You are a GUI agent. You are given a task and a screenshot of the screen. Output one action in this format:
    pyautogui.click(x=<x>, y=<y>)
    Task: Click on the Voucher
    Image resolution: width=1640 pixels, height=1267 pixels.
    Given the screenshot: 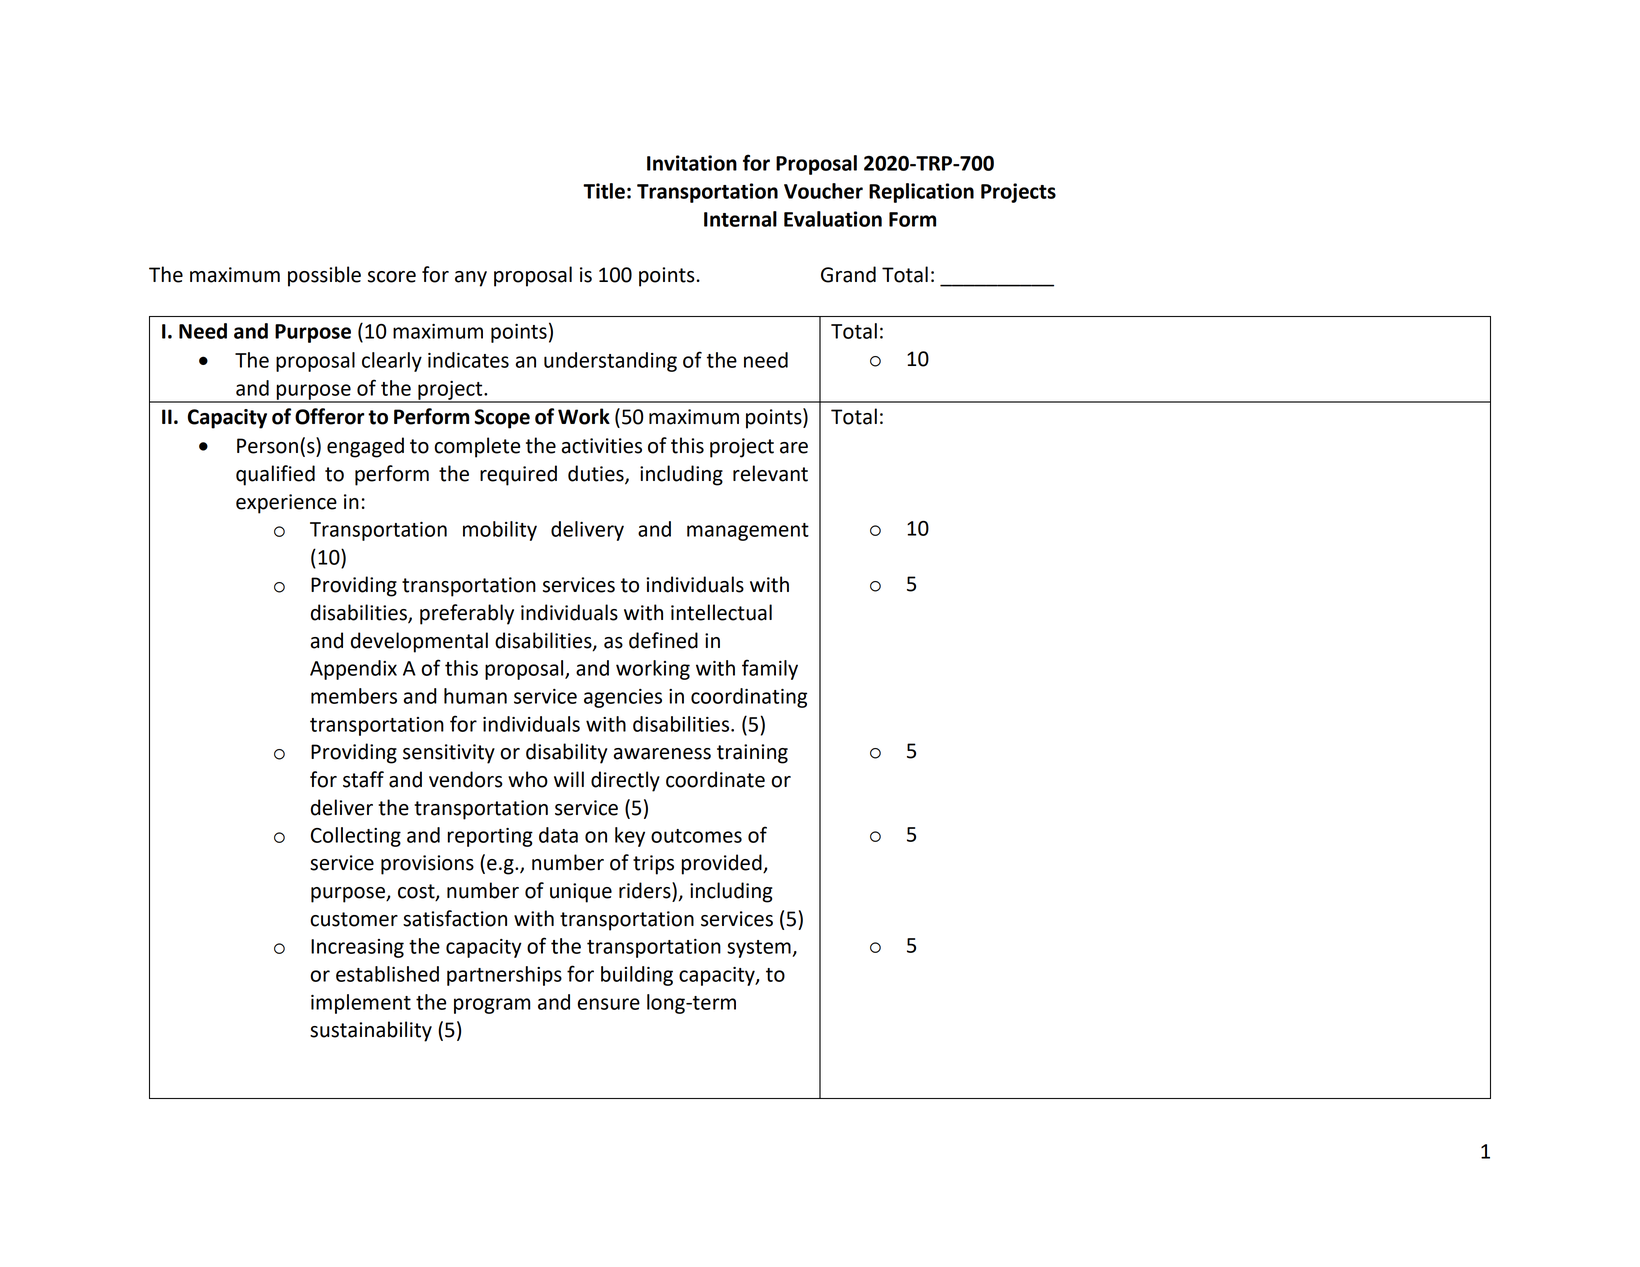 What is the action you would take?
    pyautogui.click(x=823, y=191)
